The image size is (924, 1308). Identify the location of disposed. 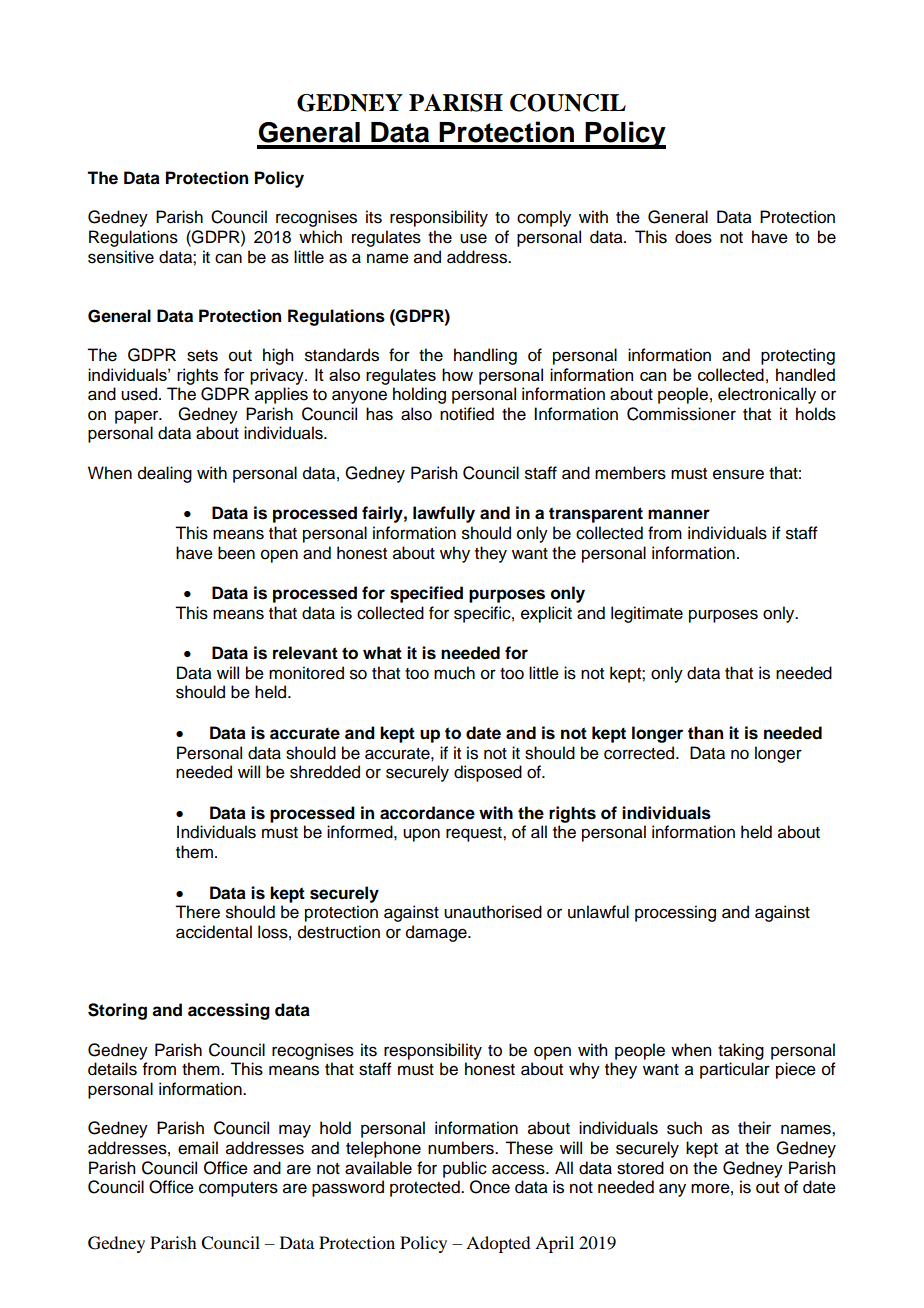
(488, 773).
